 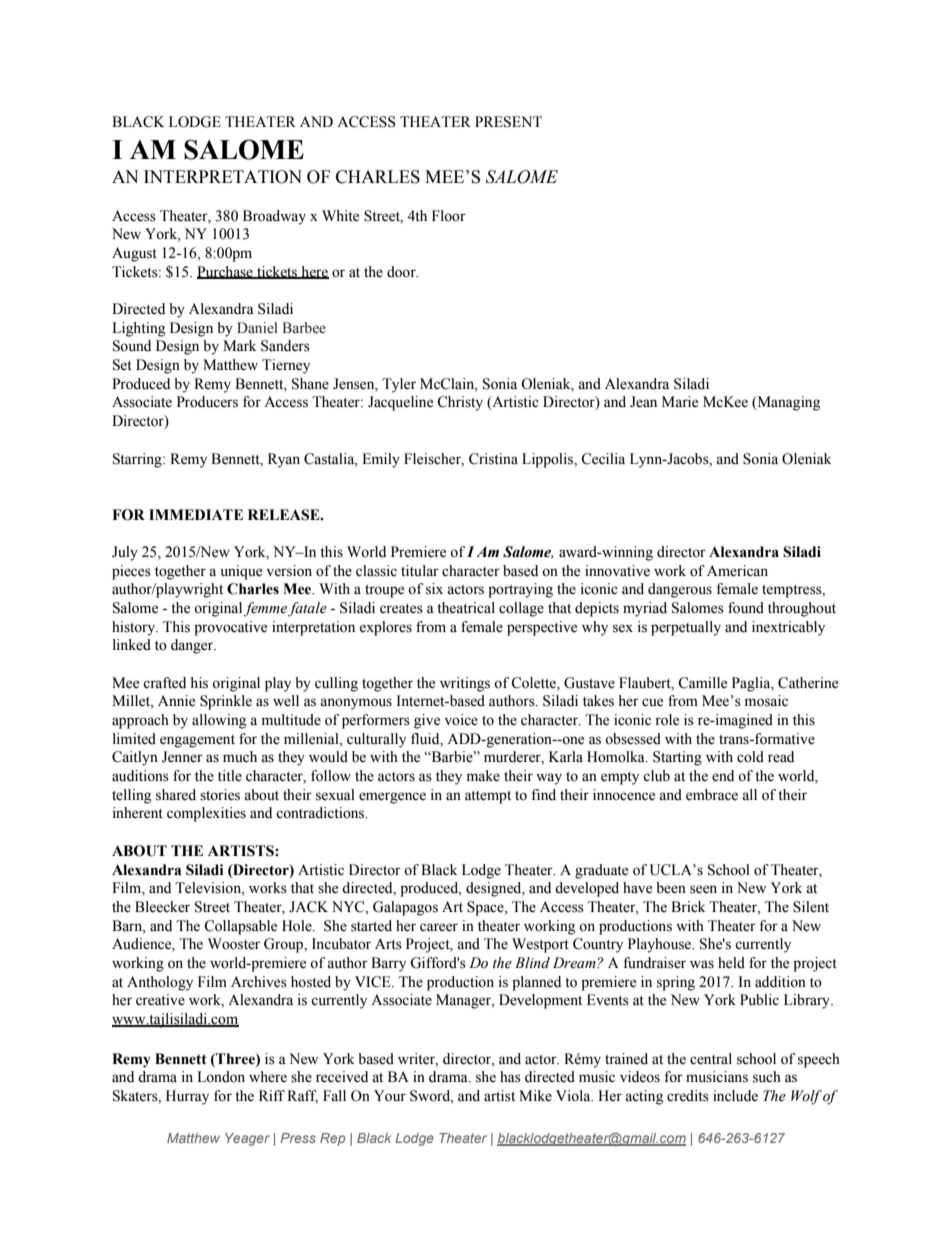 What do you see at coordinates (405, 908) in the document?
I see `Galapagos` at bounding box center [405, 908].
